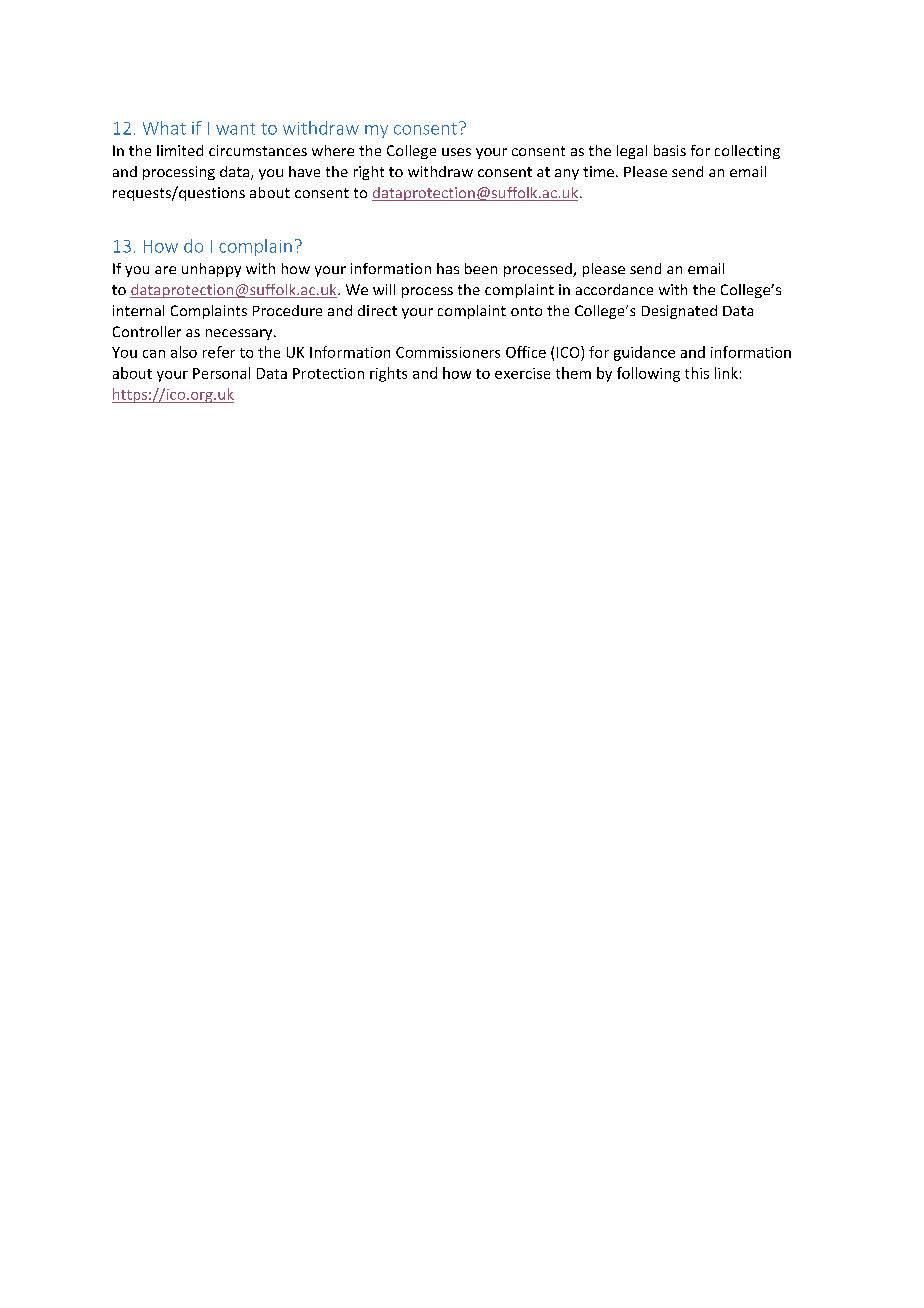 This page has width=924, height=1308. I want to click on Personal, so click(221, 373).
